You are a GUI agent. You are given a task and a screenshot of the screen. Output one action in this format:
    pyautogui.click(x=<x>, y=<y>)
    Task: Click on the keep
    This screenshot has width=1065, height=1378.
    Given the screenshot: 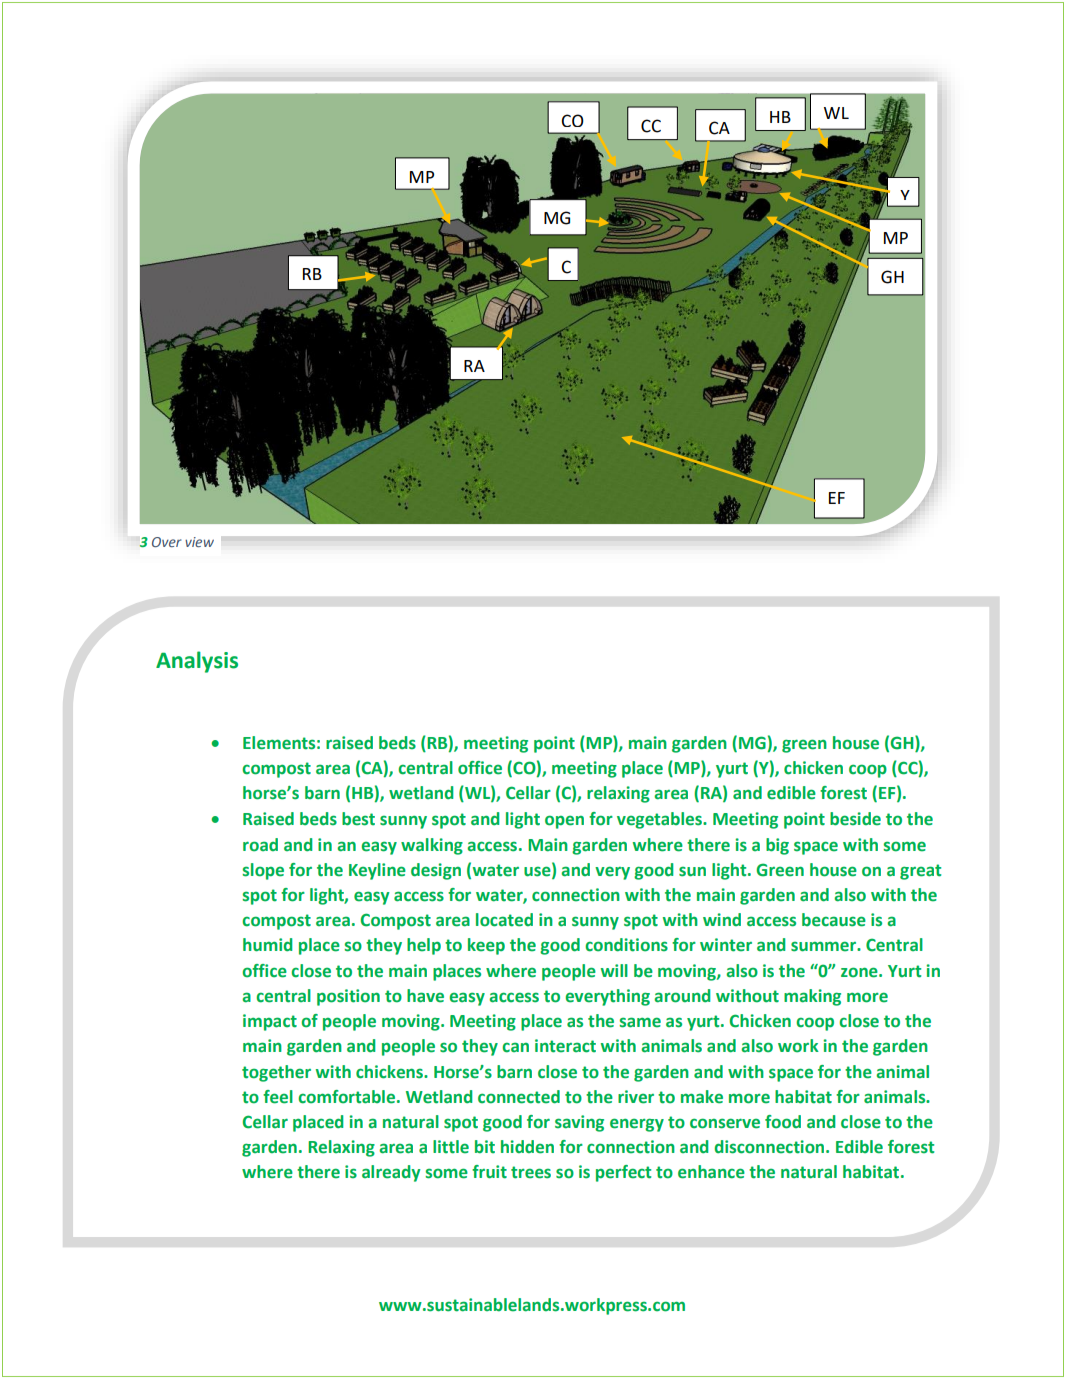 What is the action you would take?
    pyautogui.click(x=486, y=946)
